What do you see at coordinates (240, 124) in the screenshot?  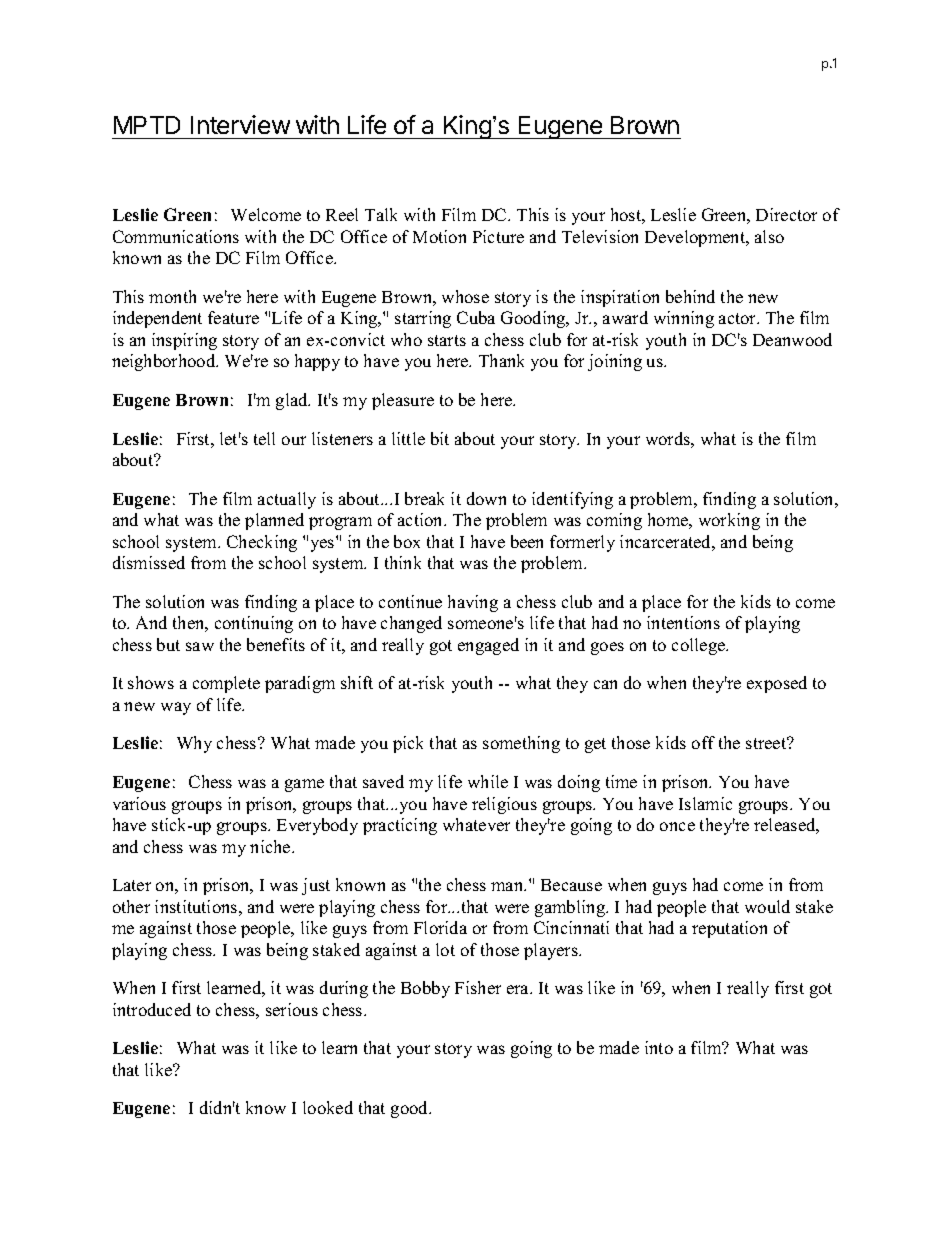 I see `Interview` at bounding box center [240, 124].
